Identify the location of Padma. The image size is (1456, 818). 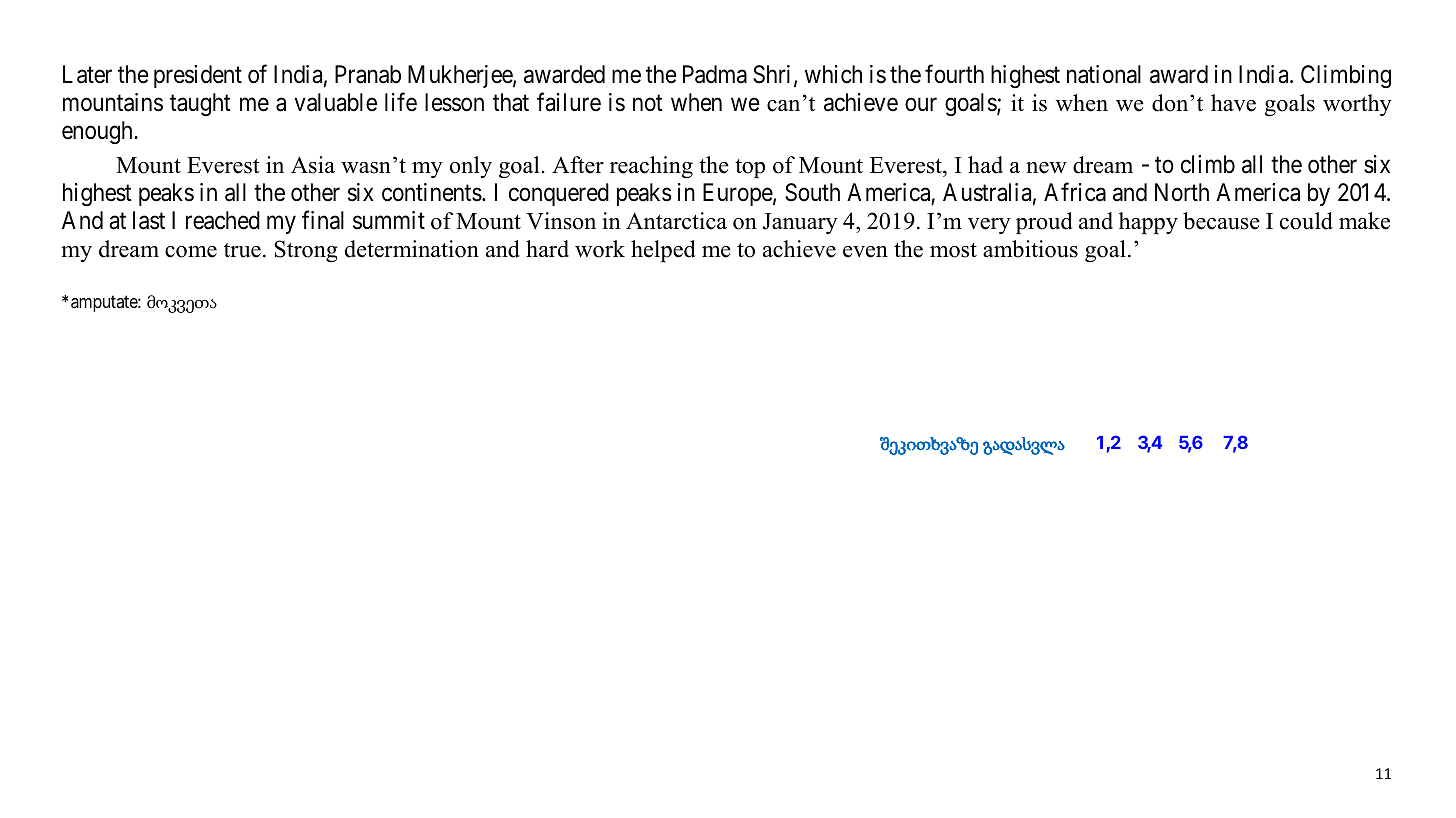
(715, 74).
